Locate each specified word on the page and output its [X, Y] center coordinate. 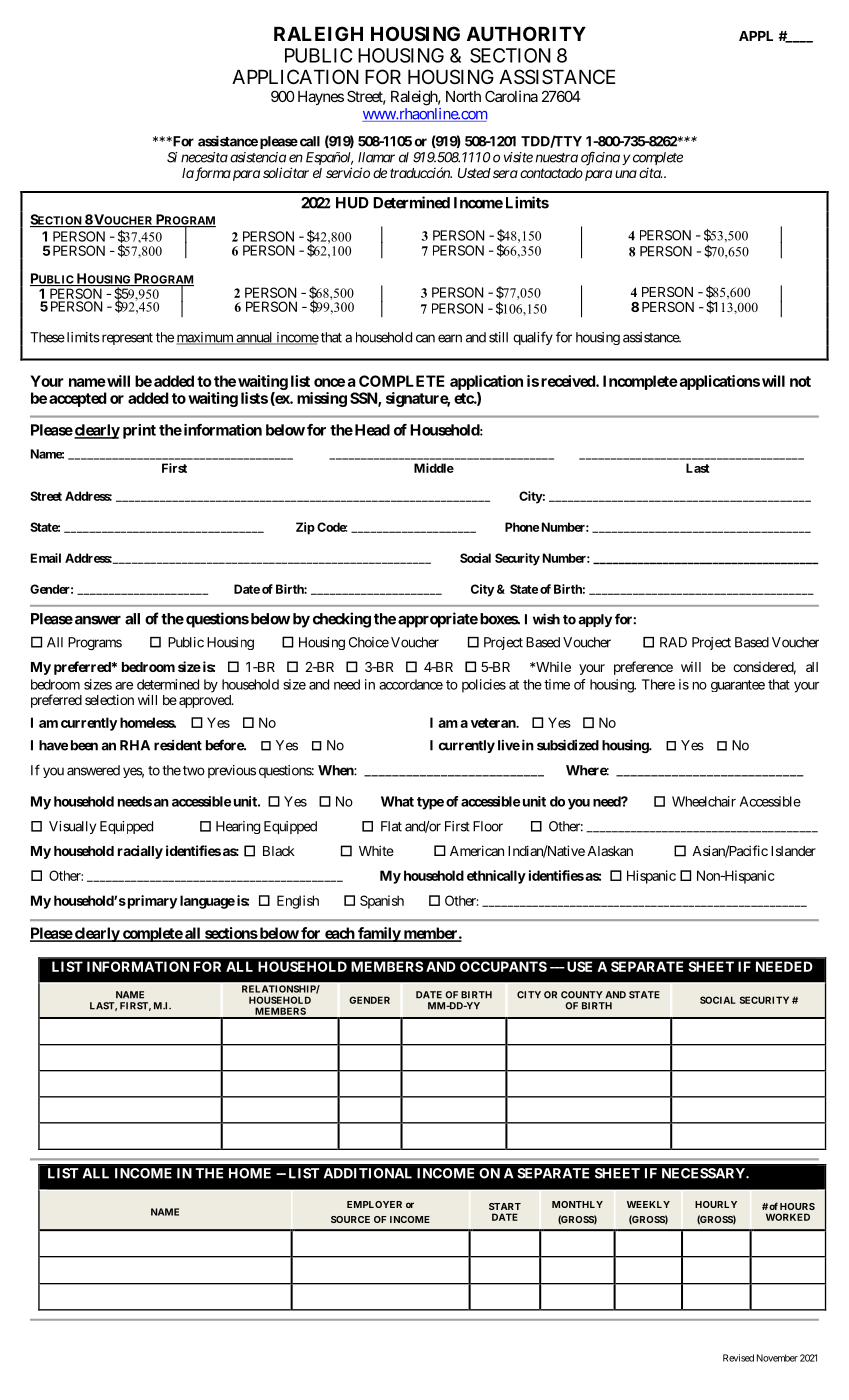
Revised [738, 1358]
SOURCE [350, 1219]
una [626, 174]
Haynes [321, 98]
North [463, 96]
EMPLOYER [374, 1204]
